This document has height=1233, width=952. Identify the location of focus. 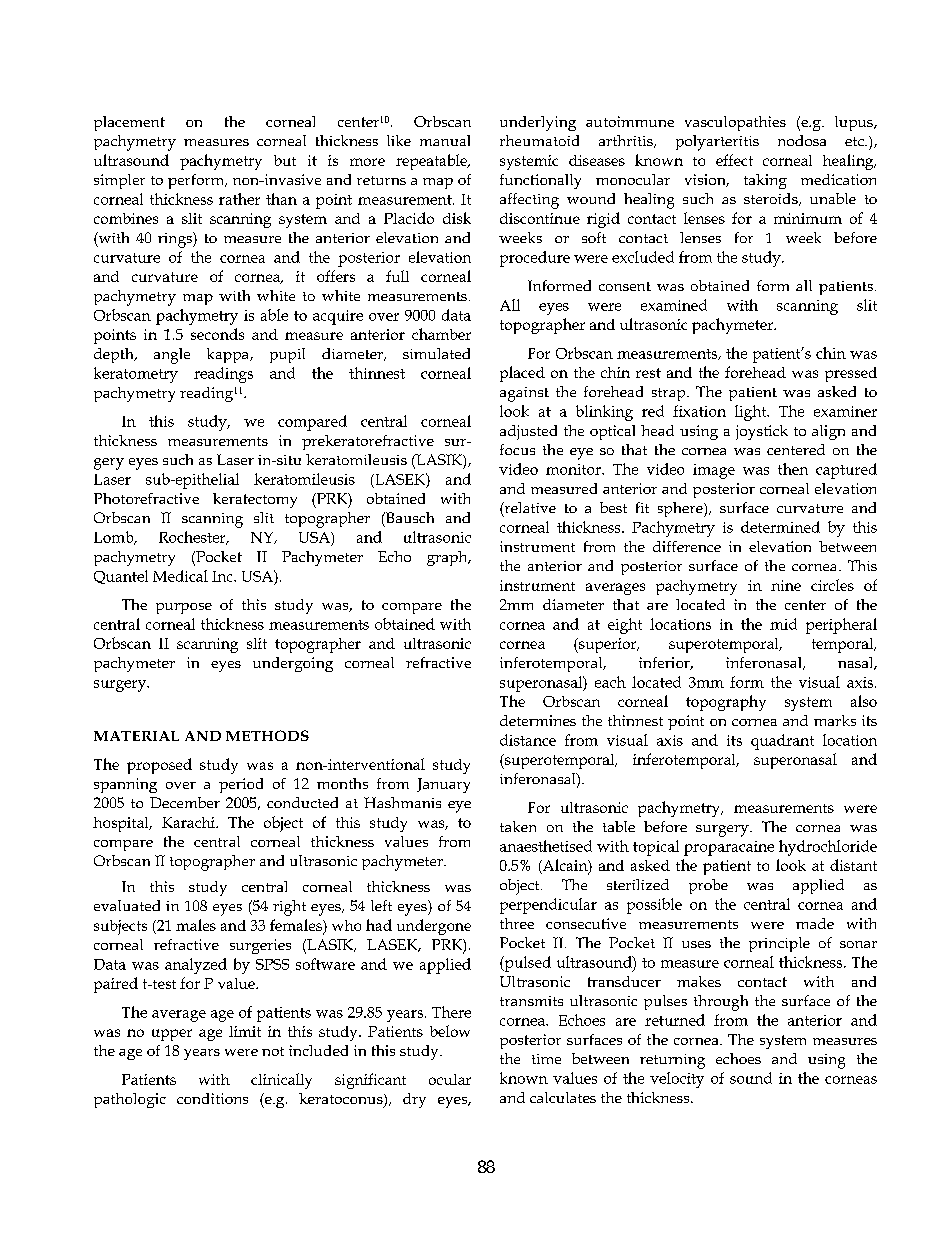
(517, 449).
